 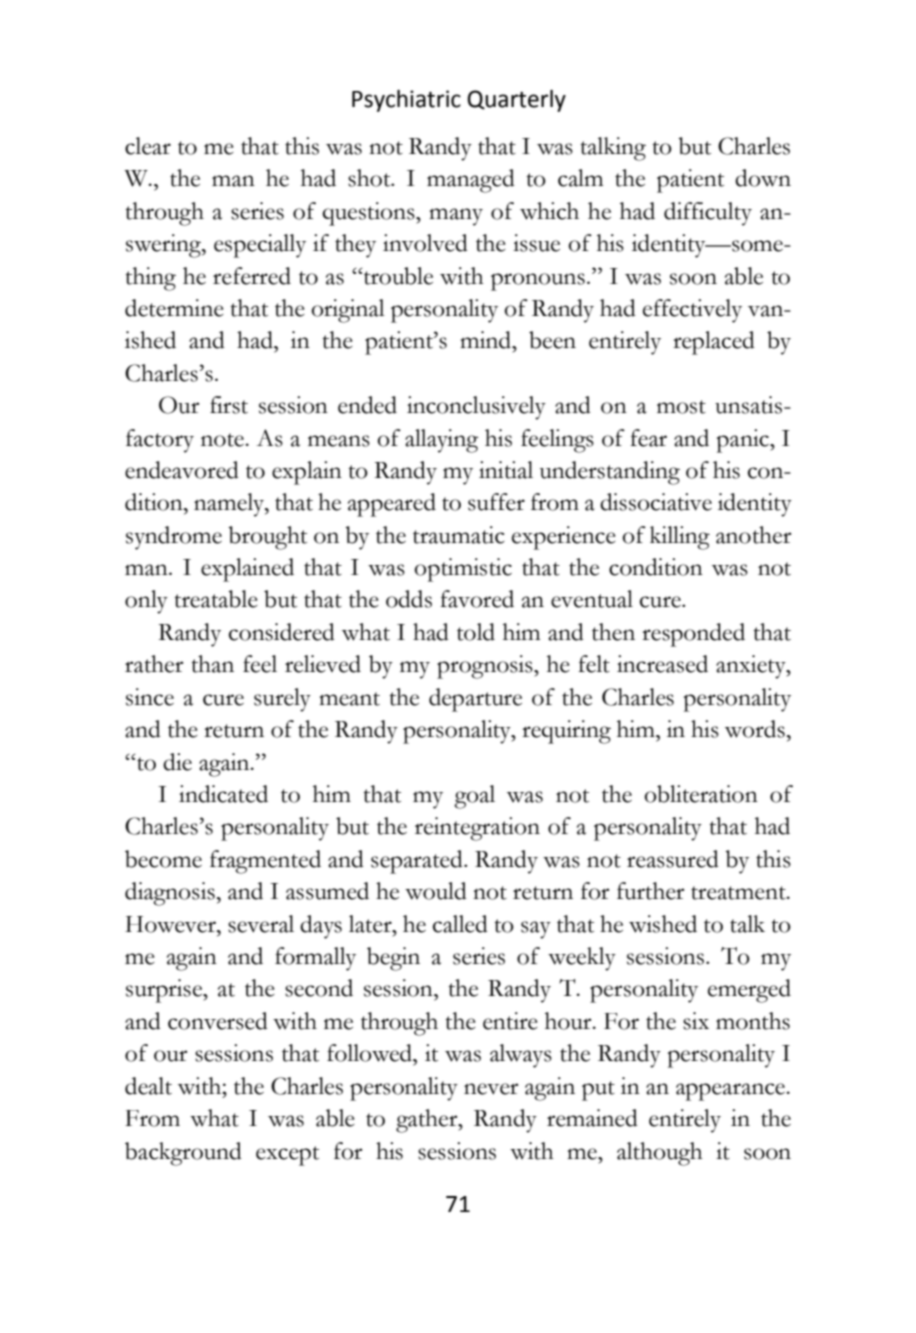 I want to click on gather, so click(x=428, y=1121).
